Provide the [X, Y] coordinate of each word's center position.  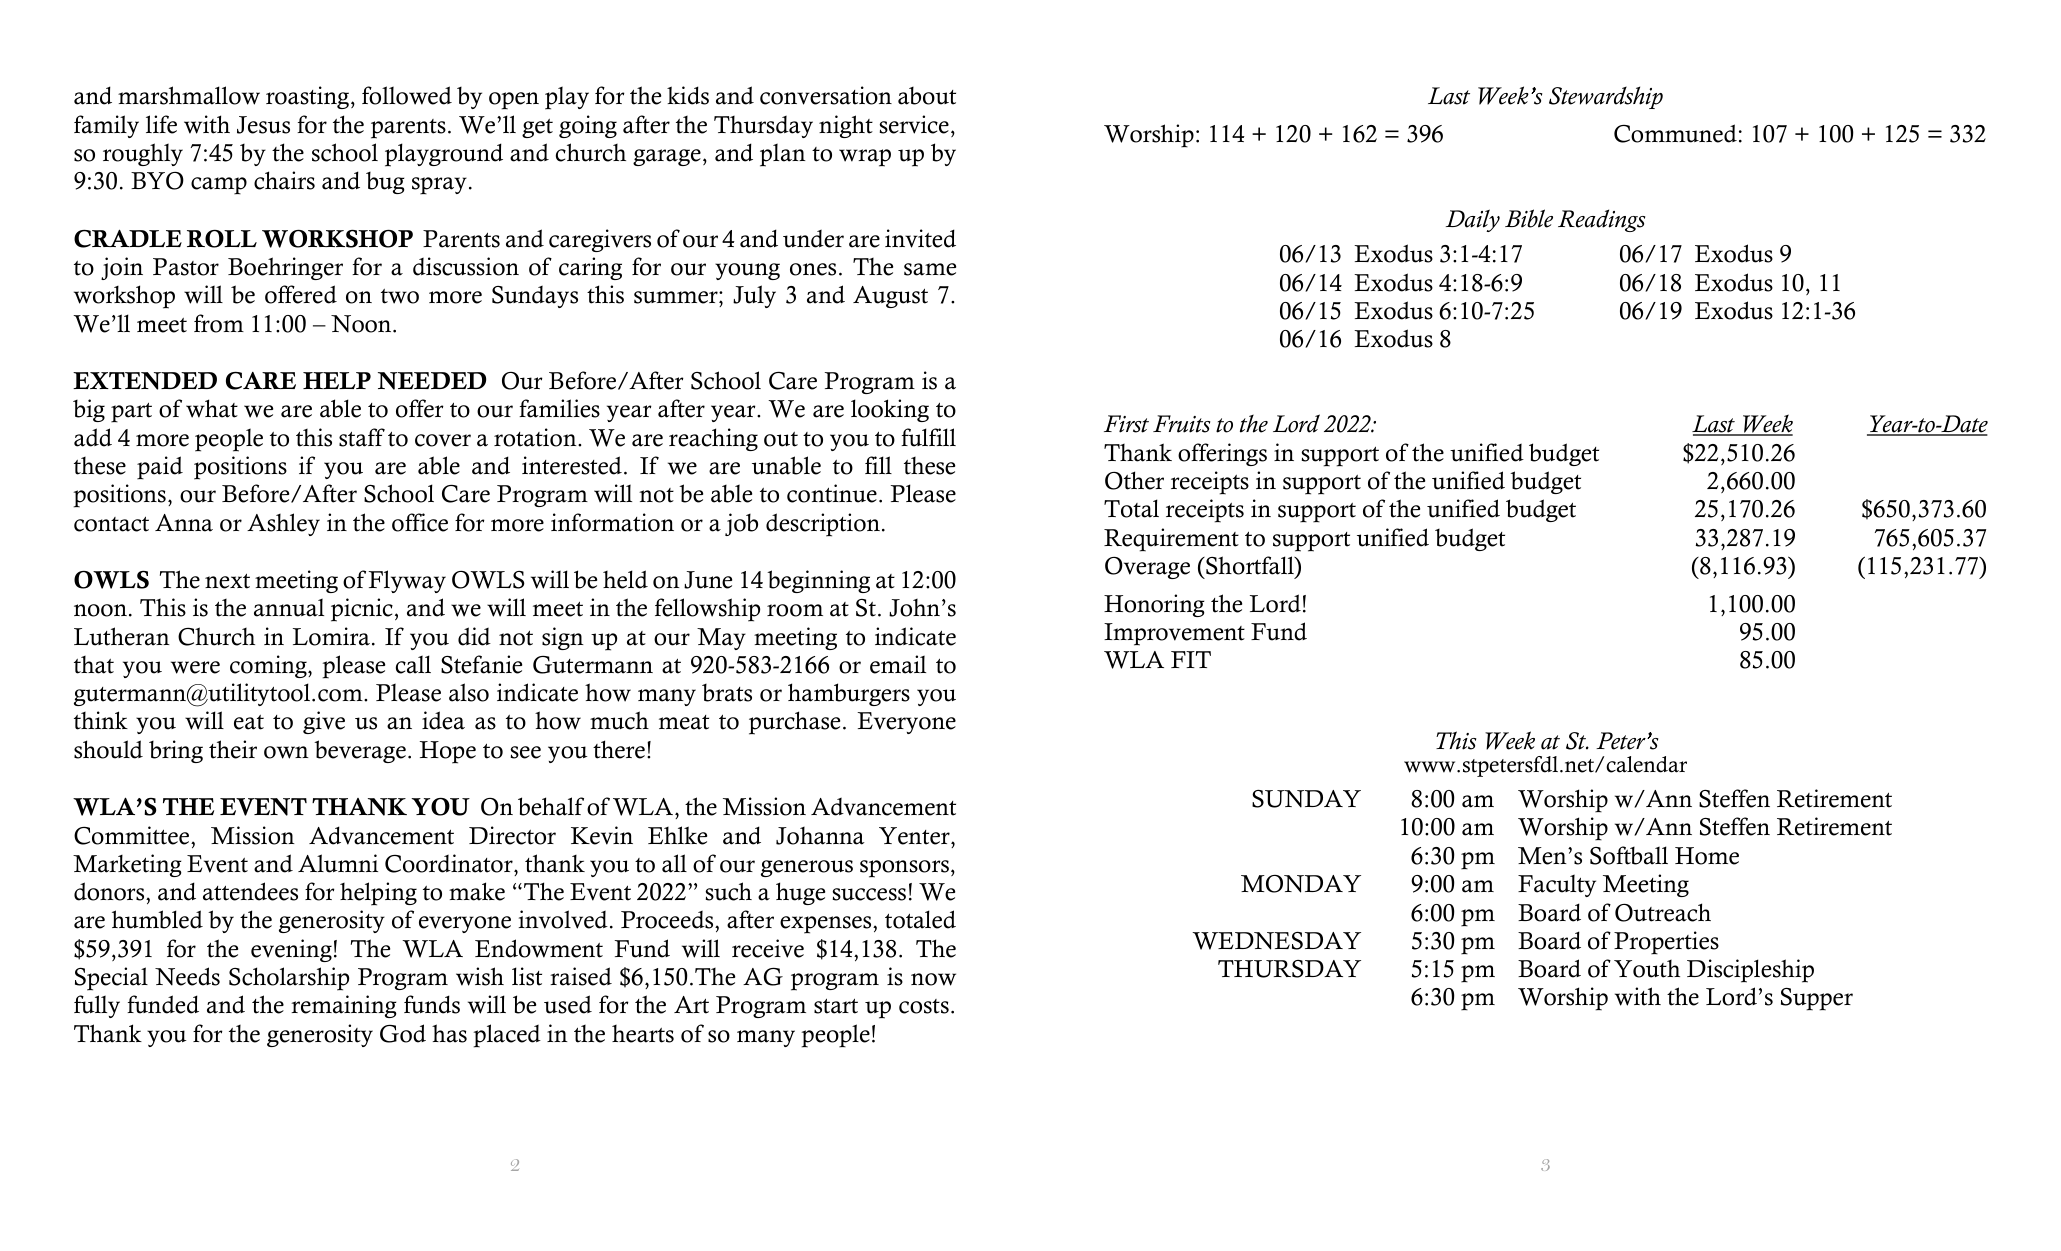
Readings [1601, 220]
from [219, 323]
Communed [1675, 133]
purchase [794, 723]
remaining [344, 1006]
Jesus [263, 125]
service [914, 124]
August [890, 297]
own [286, 752]
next [227, 581]
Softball [1629, 855]
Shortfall [1250, 565]
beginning [818, 581]
